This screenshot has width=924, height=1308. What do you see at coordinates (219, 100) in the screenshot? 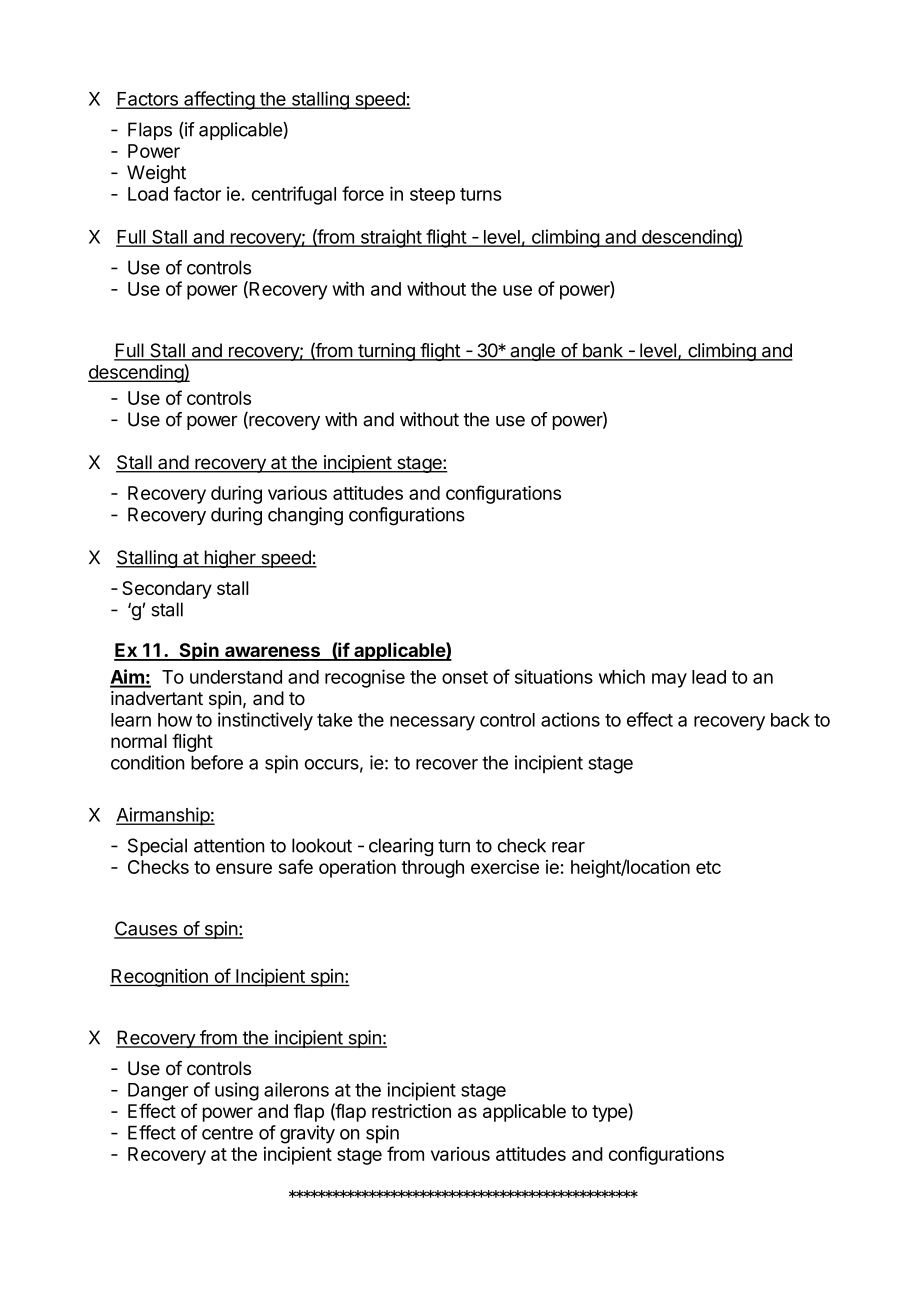
I see `affecting` at bounding box center [219, 100].
